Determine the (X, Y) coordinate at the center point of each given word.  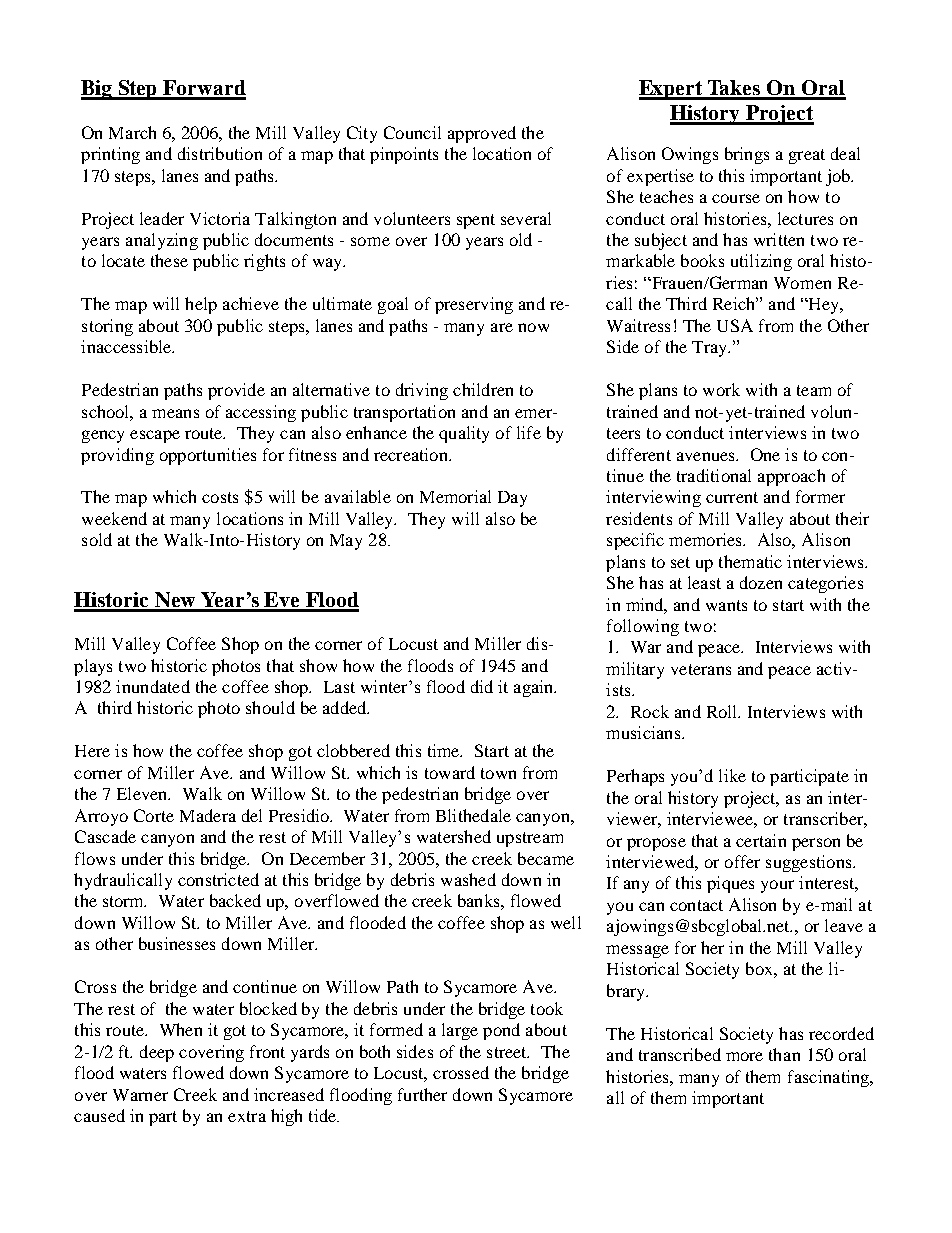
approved (482, 134)
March (132, 132)
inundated (153, 686)
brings (747, 155)
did (482, 686)
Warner (140, 1095)
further (422, 1094)
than (784, 1054)
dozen (761, 582)
